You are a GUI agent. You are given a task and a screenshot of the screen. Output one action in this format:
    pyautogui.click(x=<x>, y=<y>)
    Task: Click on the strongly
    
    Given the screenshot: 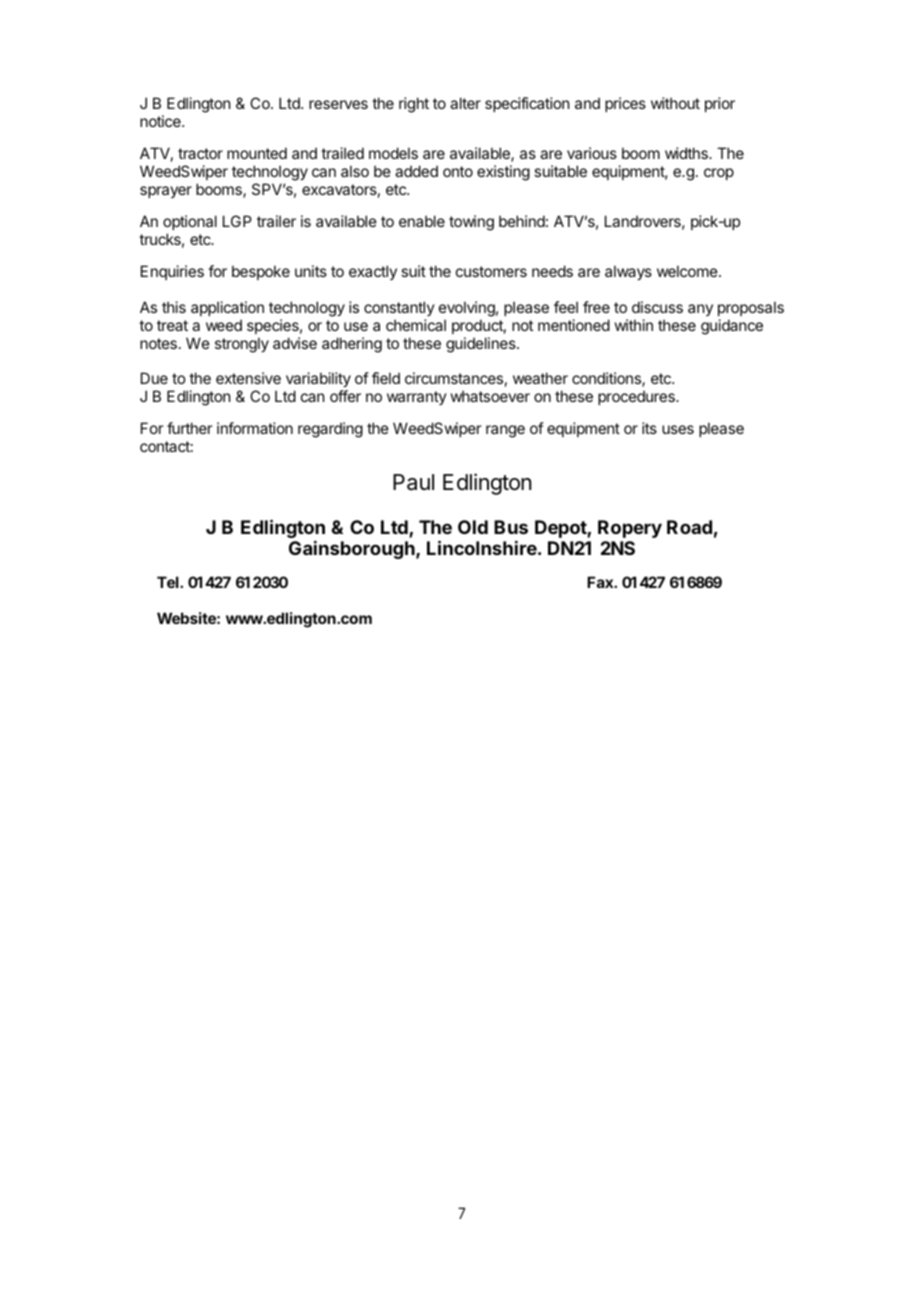 What is the action you would take?
    pyautogui.click(x=242, y=345)
